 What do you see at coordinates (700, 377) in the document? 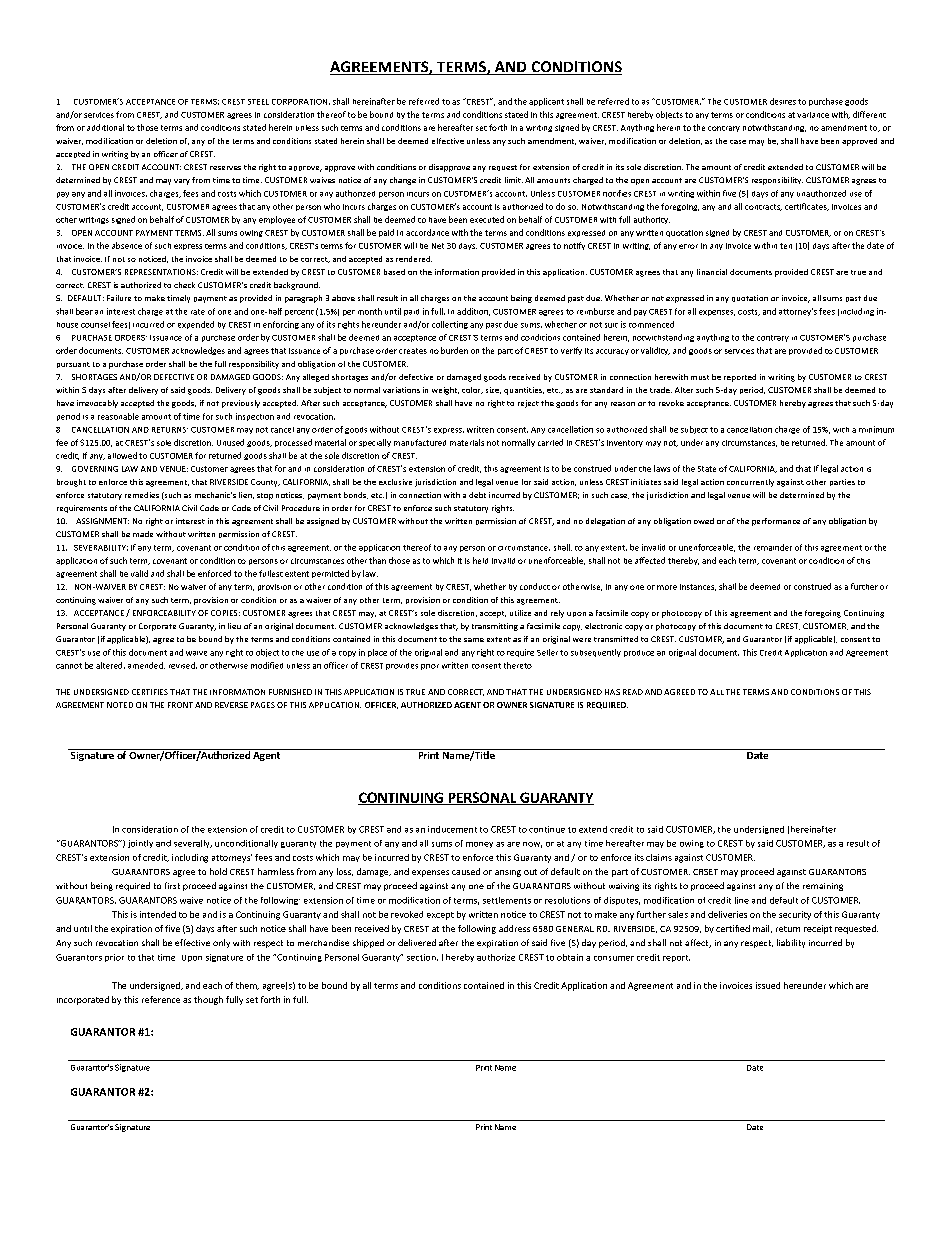
I see `must` at bounding box center [700, 377].
